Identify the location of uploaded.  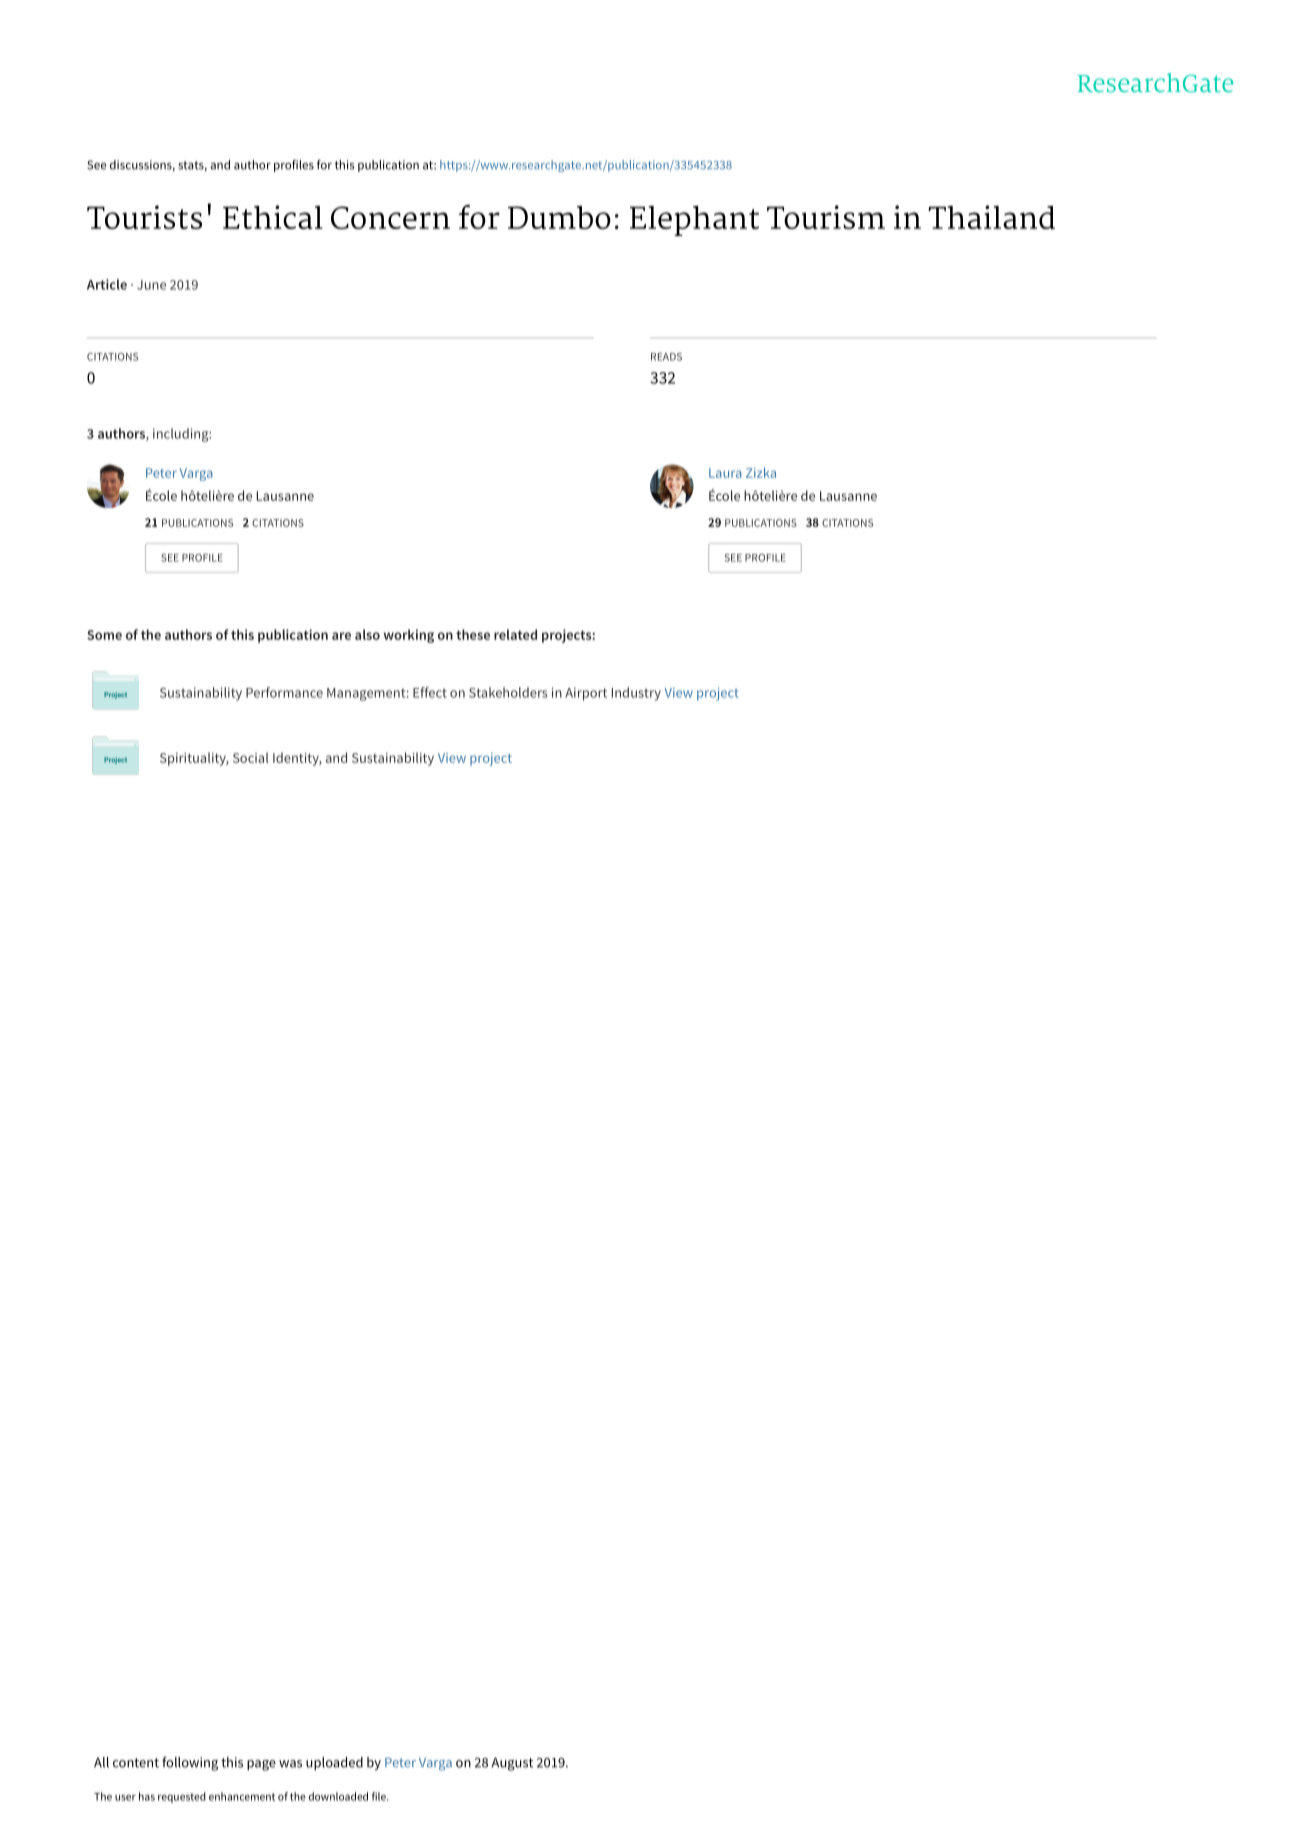
(334, 1764).
